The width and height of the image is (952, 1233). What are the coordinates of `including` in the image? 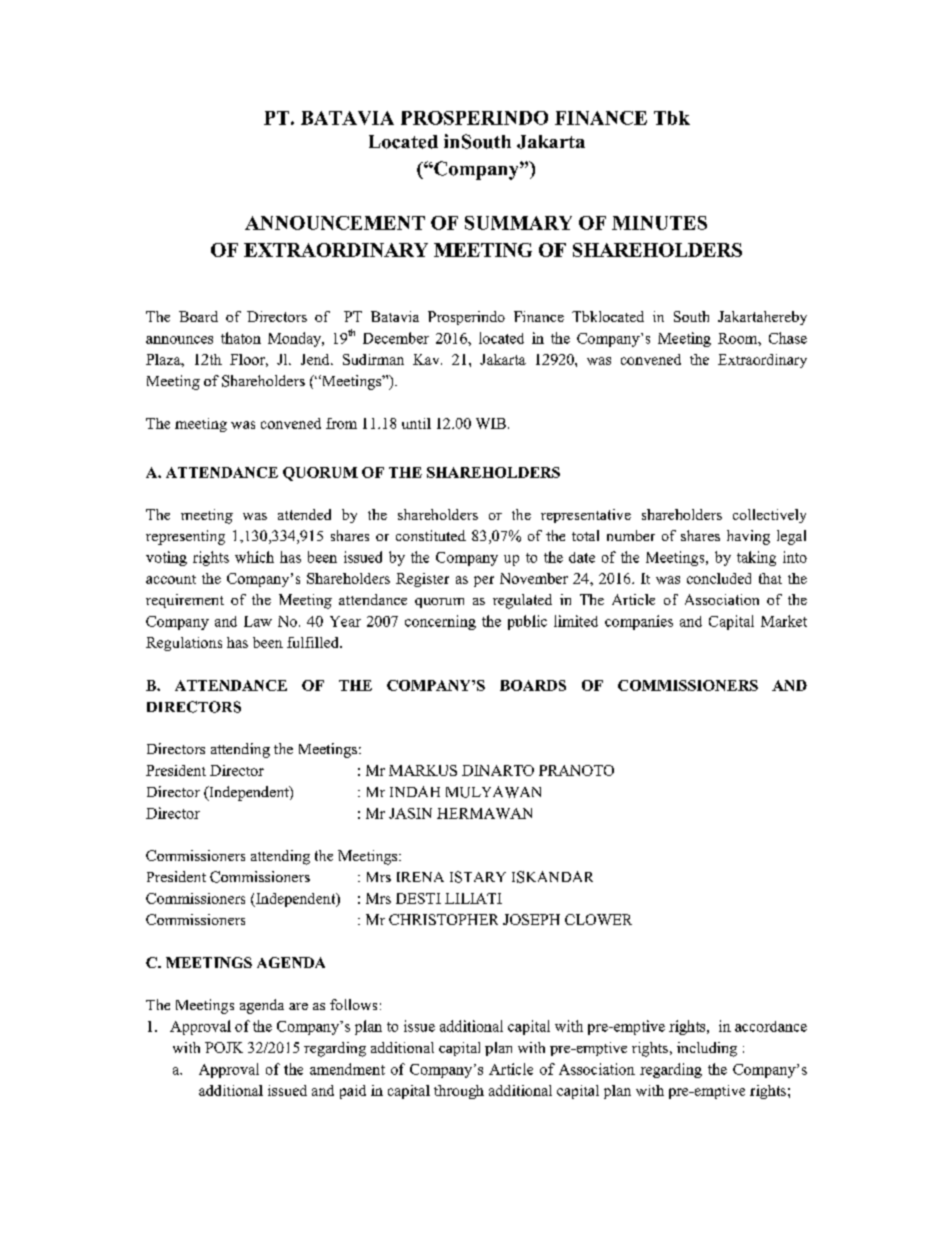 It's located at (707, 1049).
